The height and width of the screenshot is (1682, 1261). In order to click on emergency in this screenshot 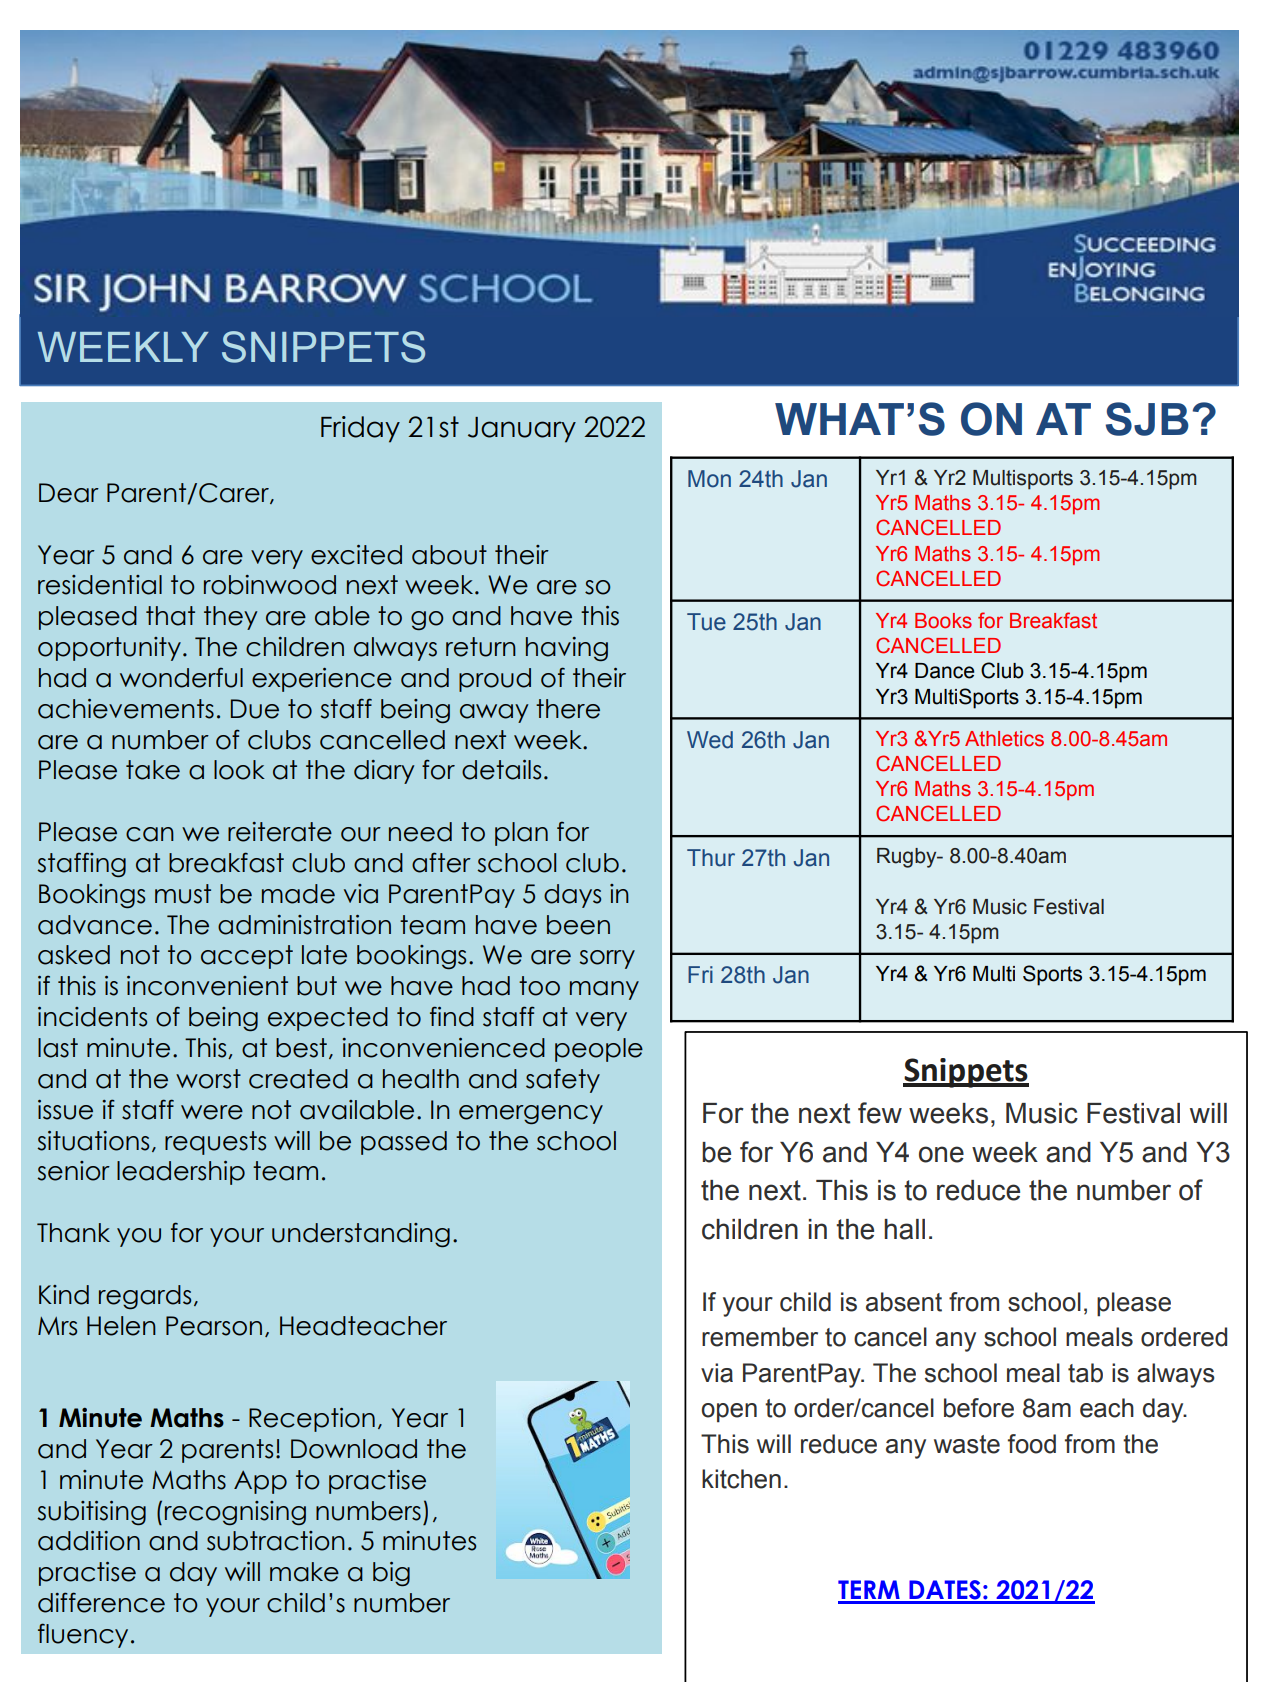, I will do `click(531, 1115)`.
